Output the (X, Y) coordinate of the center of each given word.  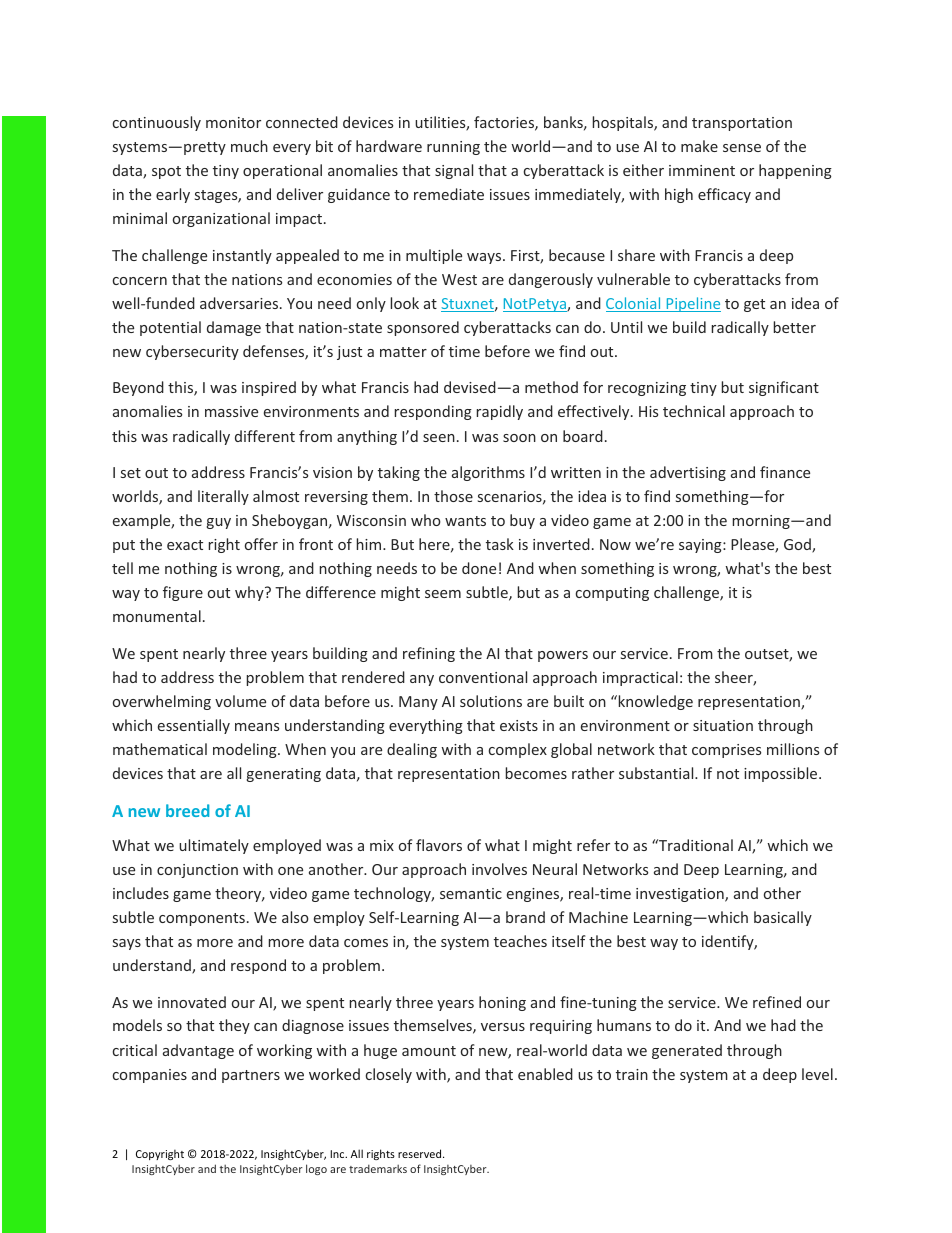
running (453, 148)
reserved (421, 1153)
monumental (157, 616)
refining (429, 654)
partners (251, 1076)
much (249, 146)
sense (742, 148)
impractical (640, 678)
